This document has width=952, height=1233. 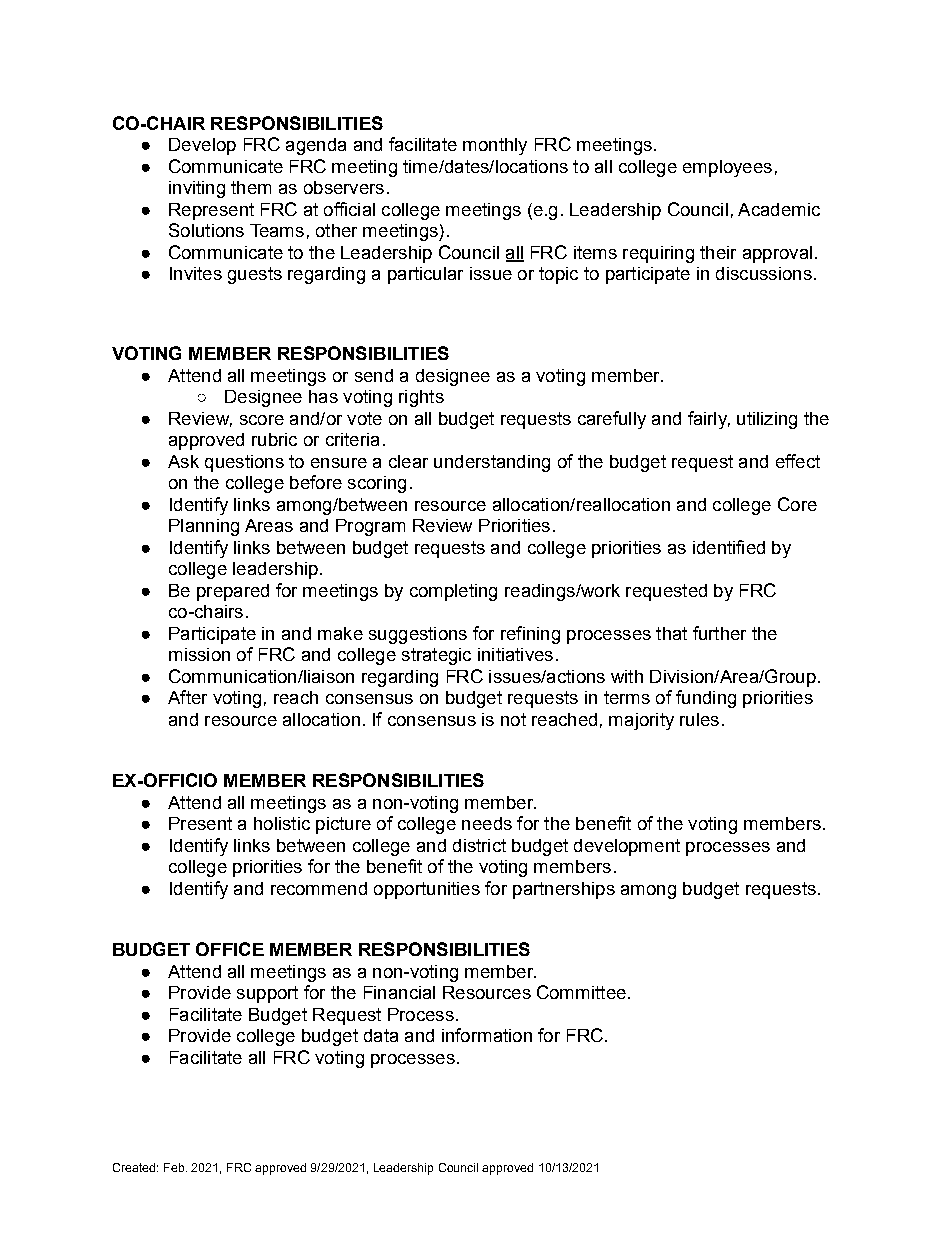 I want to click on mission, so click(x=199, y=654).
